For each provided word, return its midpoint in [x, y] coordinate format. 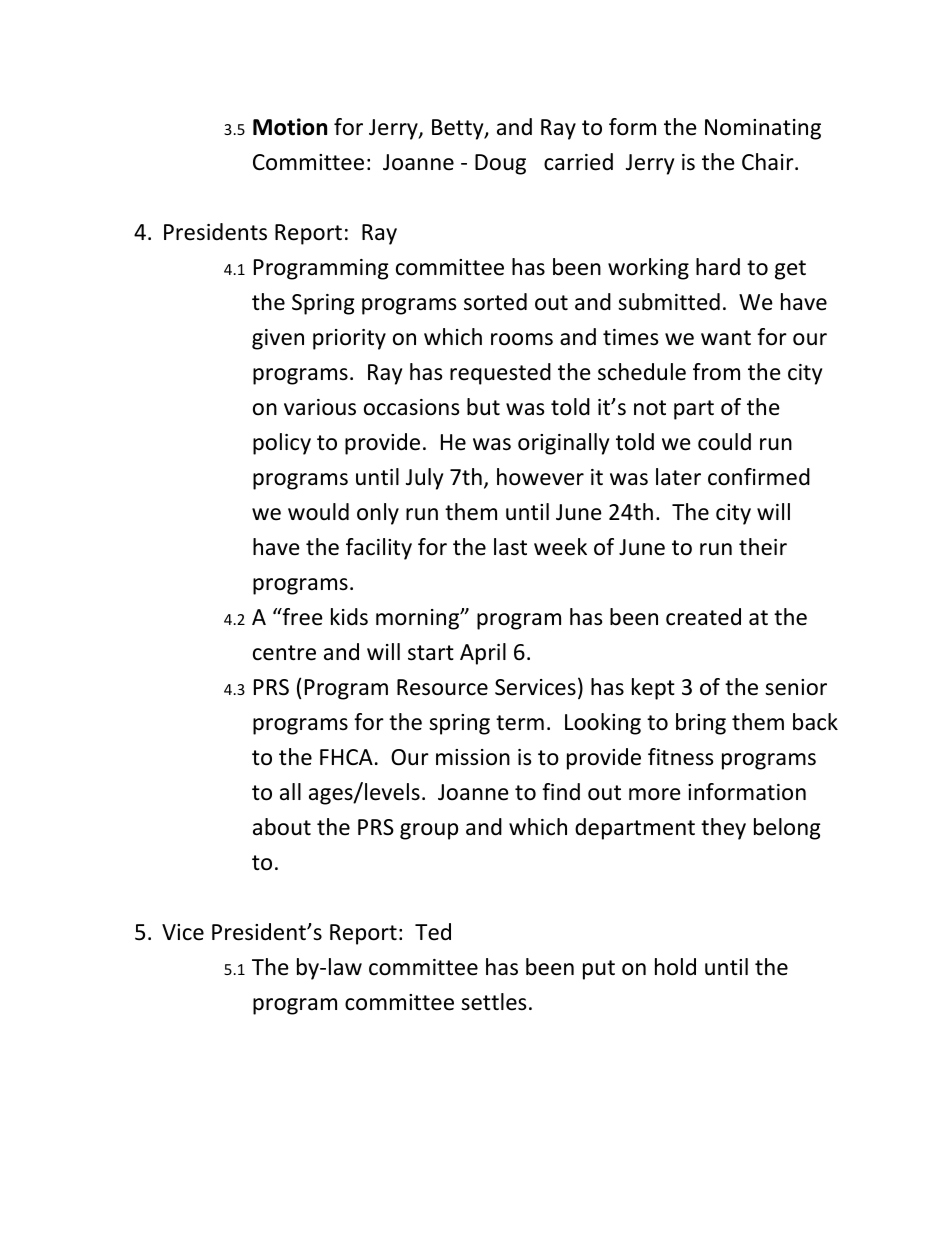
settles [493, 1002]
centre [284, 653]
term [520, 723]
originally [563, 444]
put [599, 970]
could [724, 442]
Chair [769, 162]
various [320, 407]
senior [796, 687]
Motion [290, 127]
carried [578, 162]
